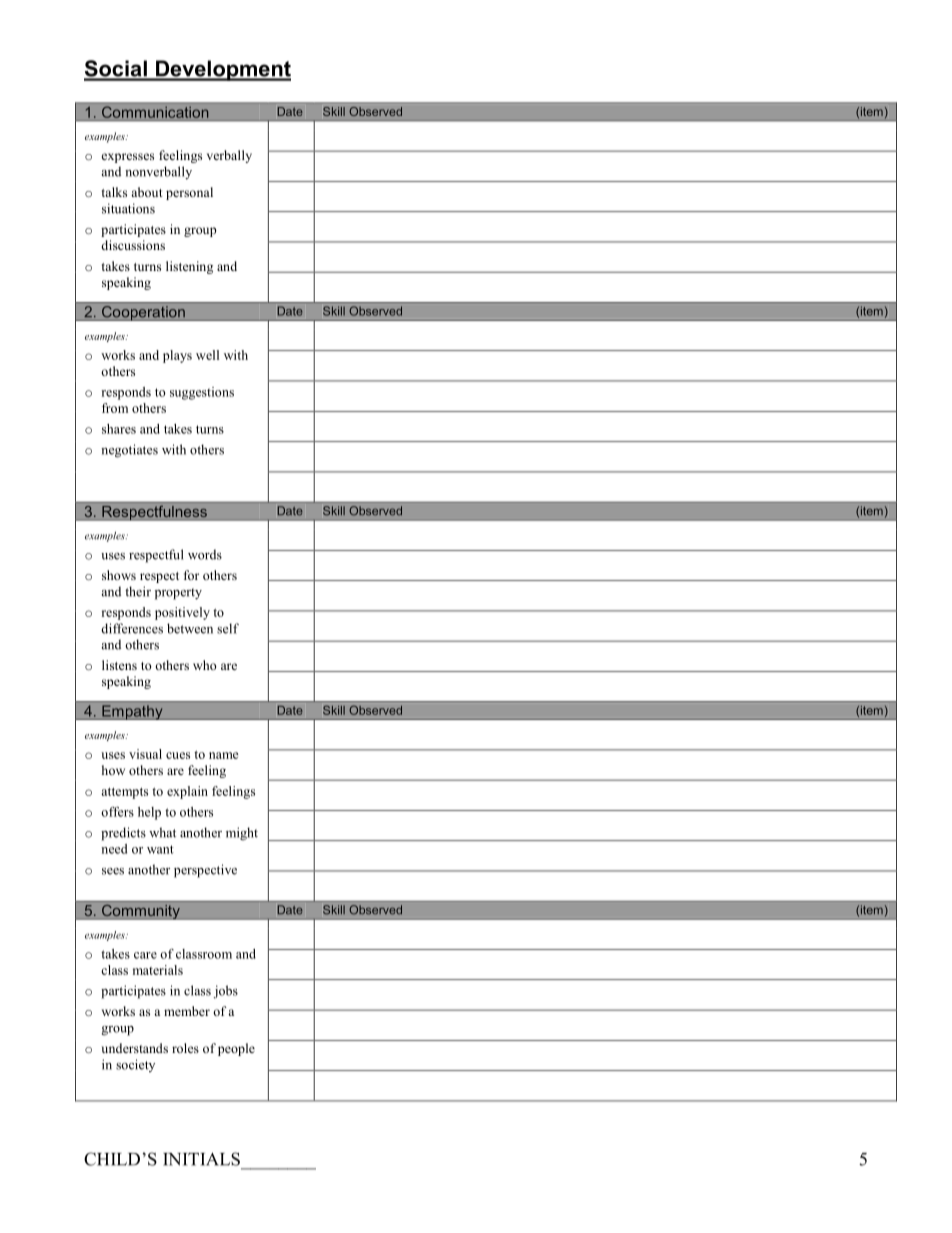  Describe the element at coordinates (119, 575) in the document. I see `shows` at that location.
